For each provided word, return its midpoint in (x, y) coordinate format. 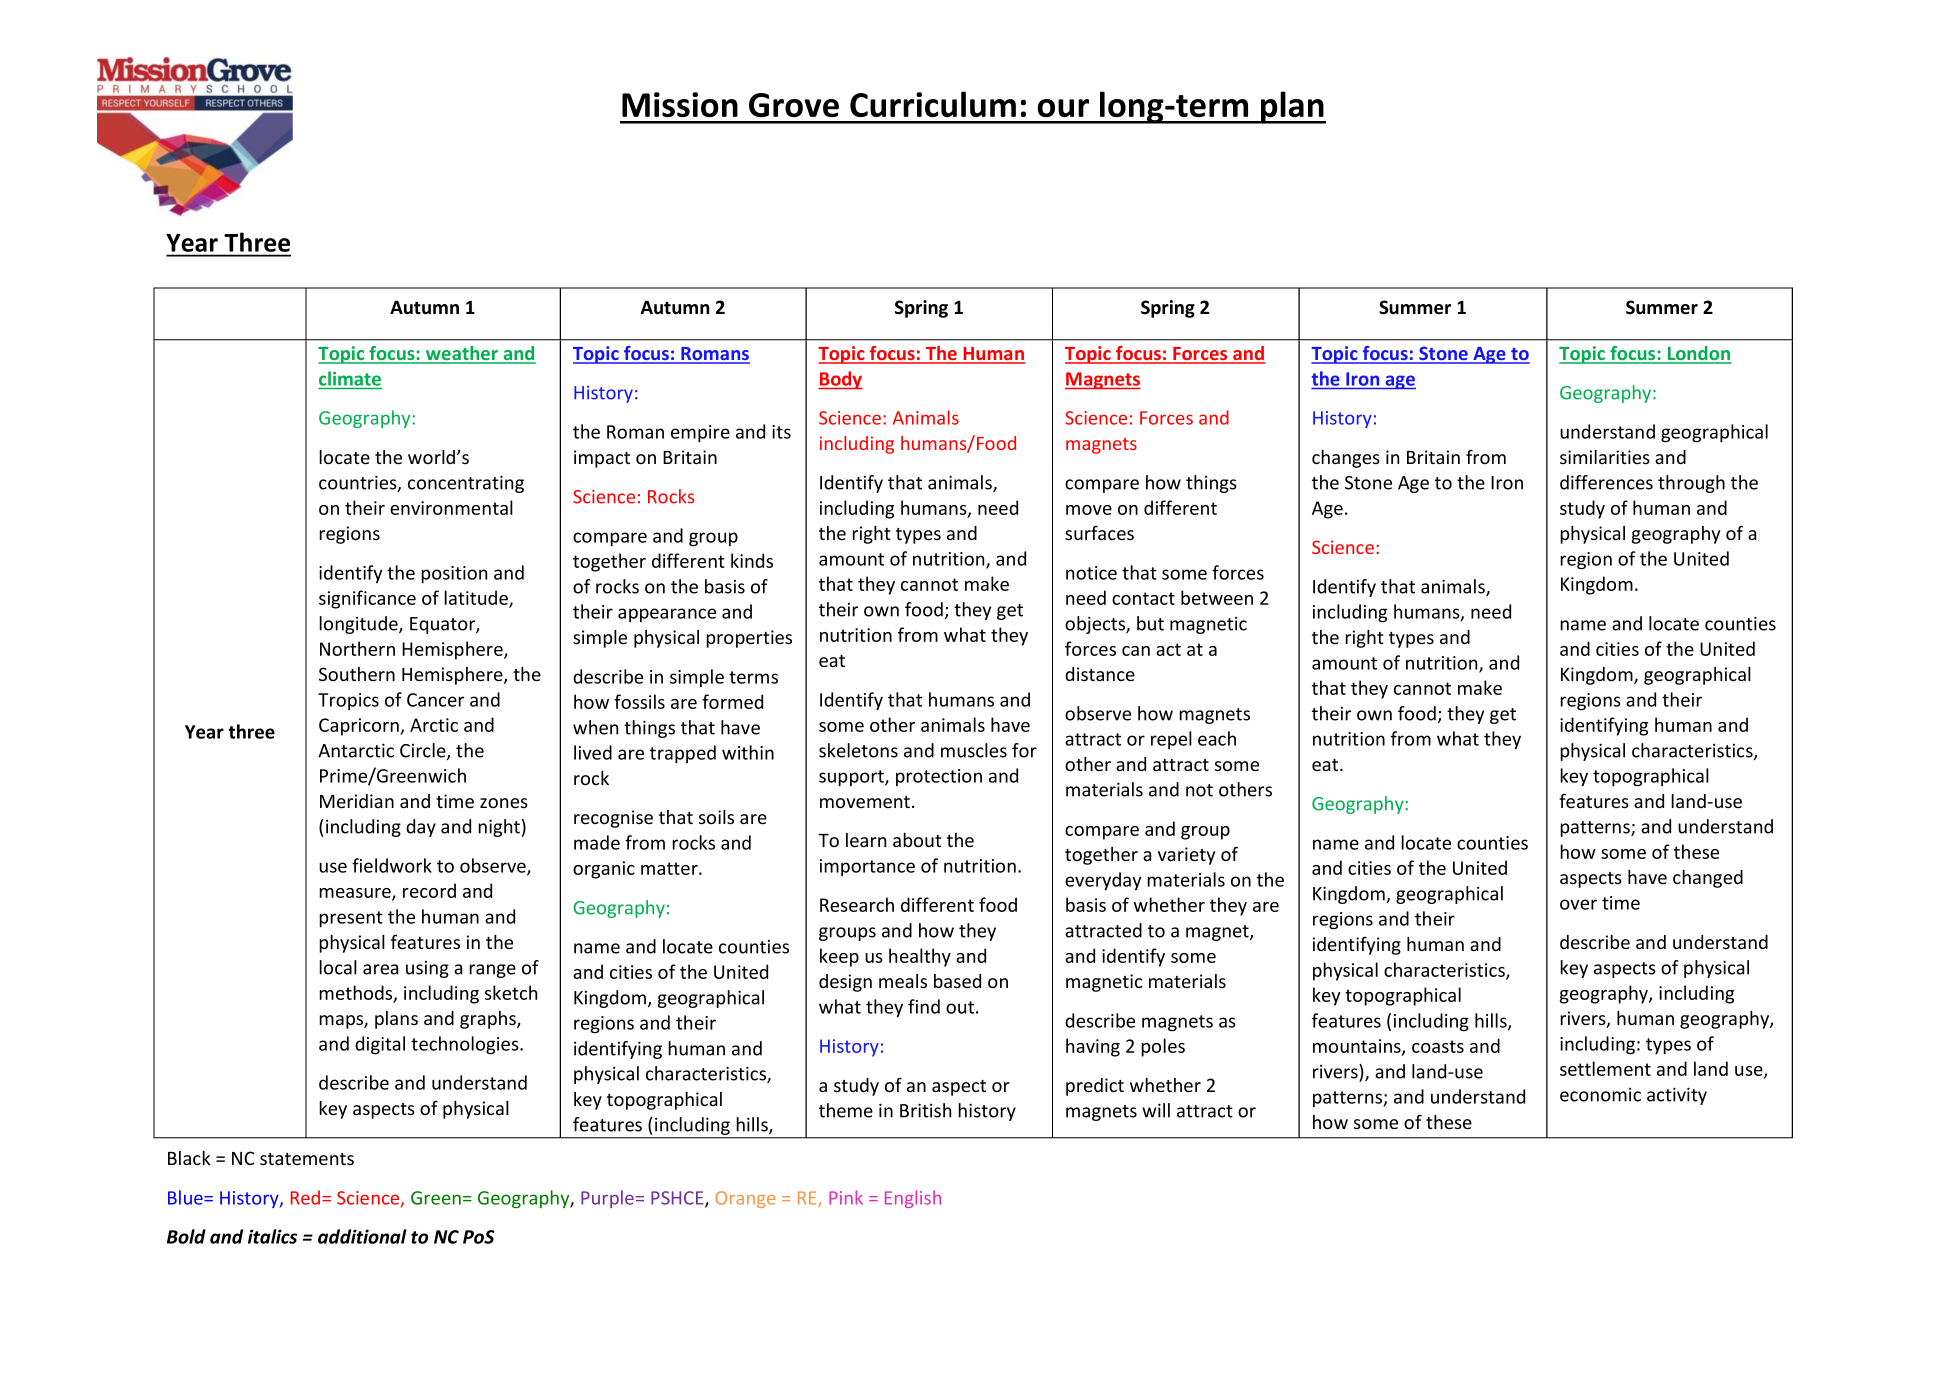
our (1063, 108)
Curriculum (933, 104)
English (913, 1199)
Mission (680, 104)
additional (362, 1236)
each (1217, 738)
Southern (357, 674)
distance (1100, 674)
